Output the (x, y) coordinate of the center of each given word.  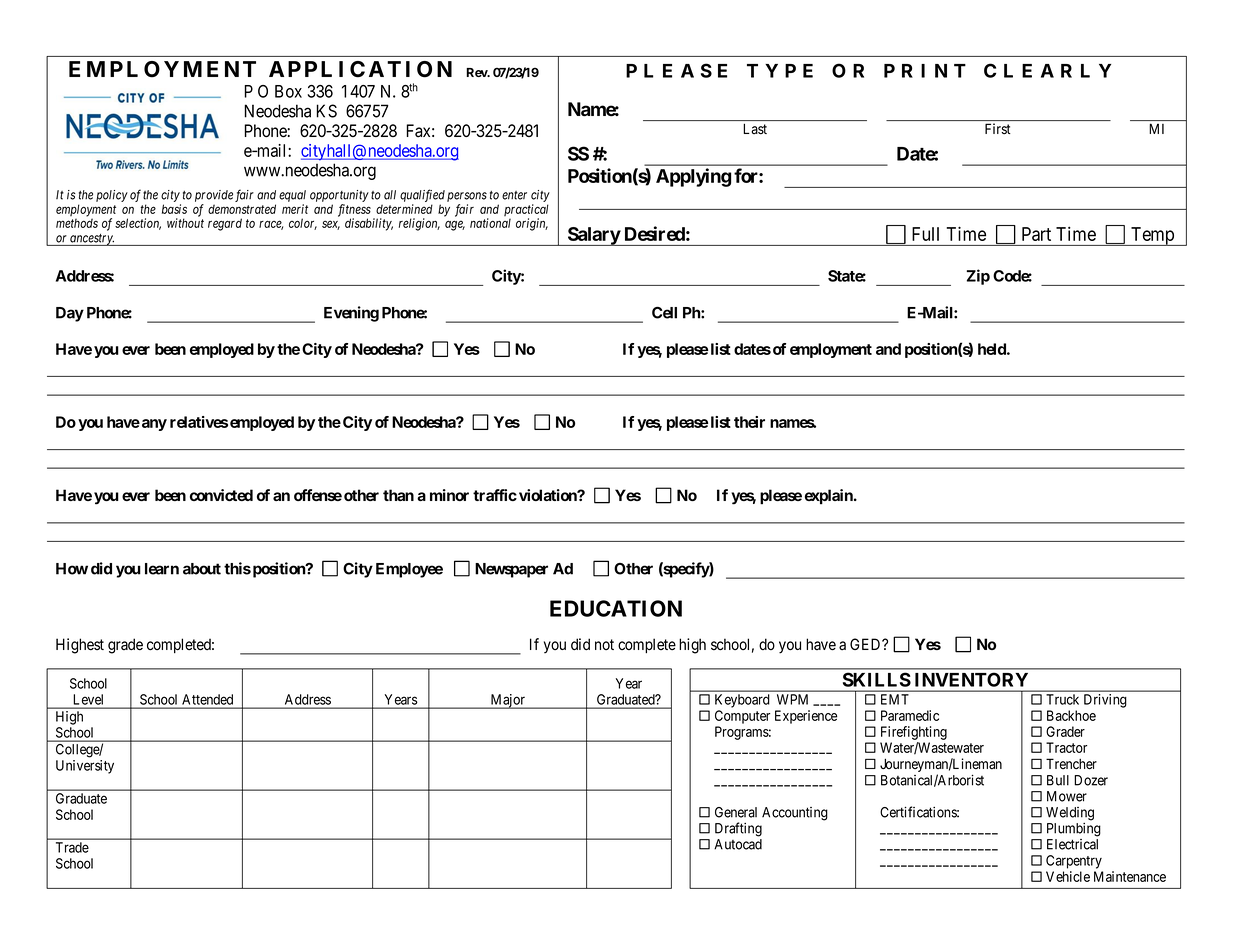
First (997, 128)
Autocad (738, 844)
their (749, 422)
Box (288, 91)
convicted (221, 495)
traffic (495, 495)
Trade (72, 847)
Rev (477, 72)
